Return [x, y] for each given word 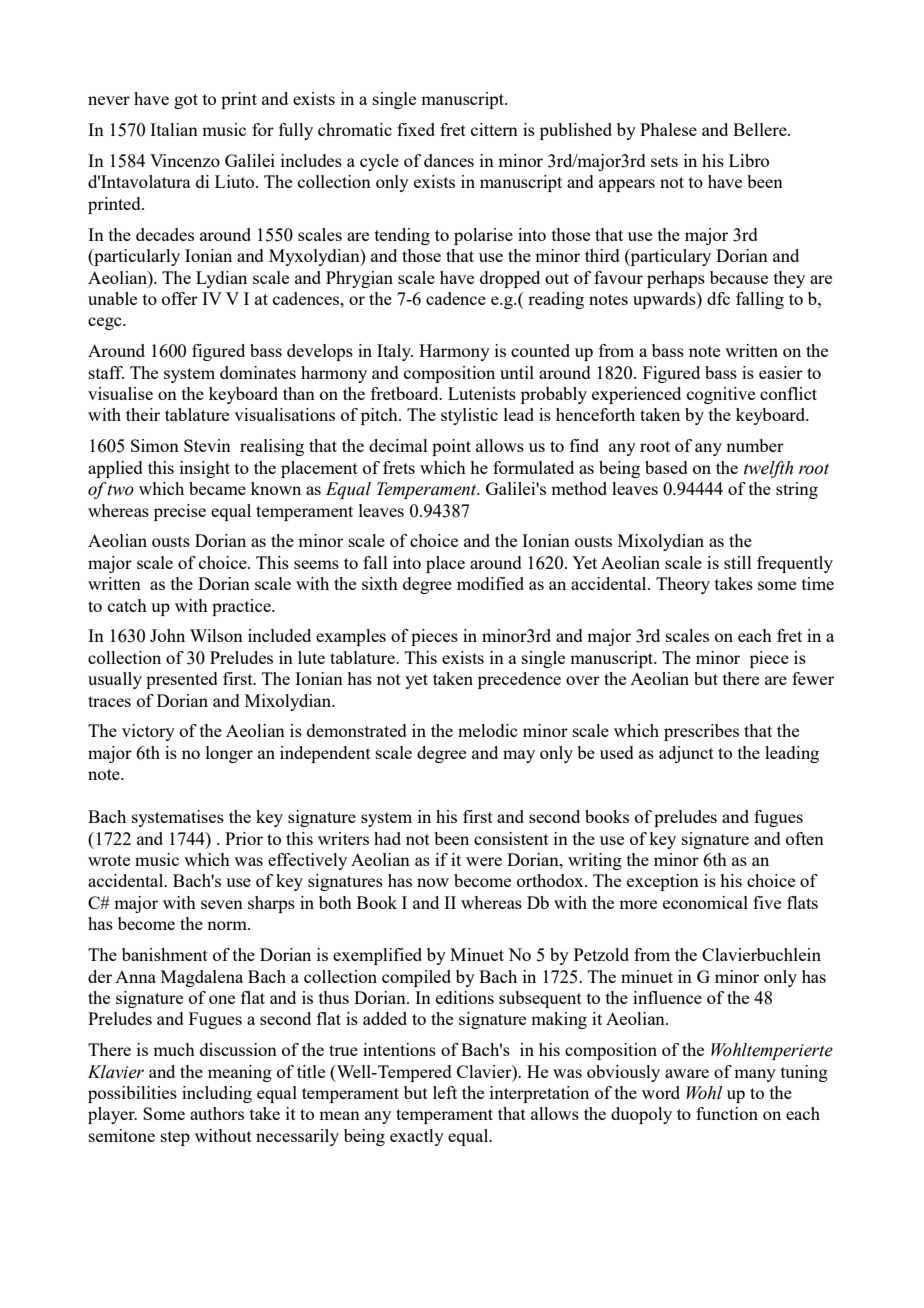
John [167, 635]
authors [217, 1113]
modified [490, 583]
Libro [749, 160]
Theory [683, 585]
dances [449, 160]
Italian [174, 129]
